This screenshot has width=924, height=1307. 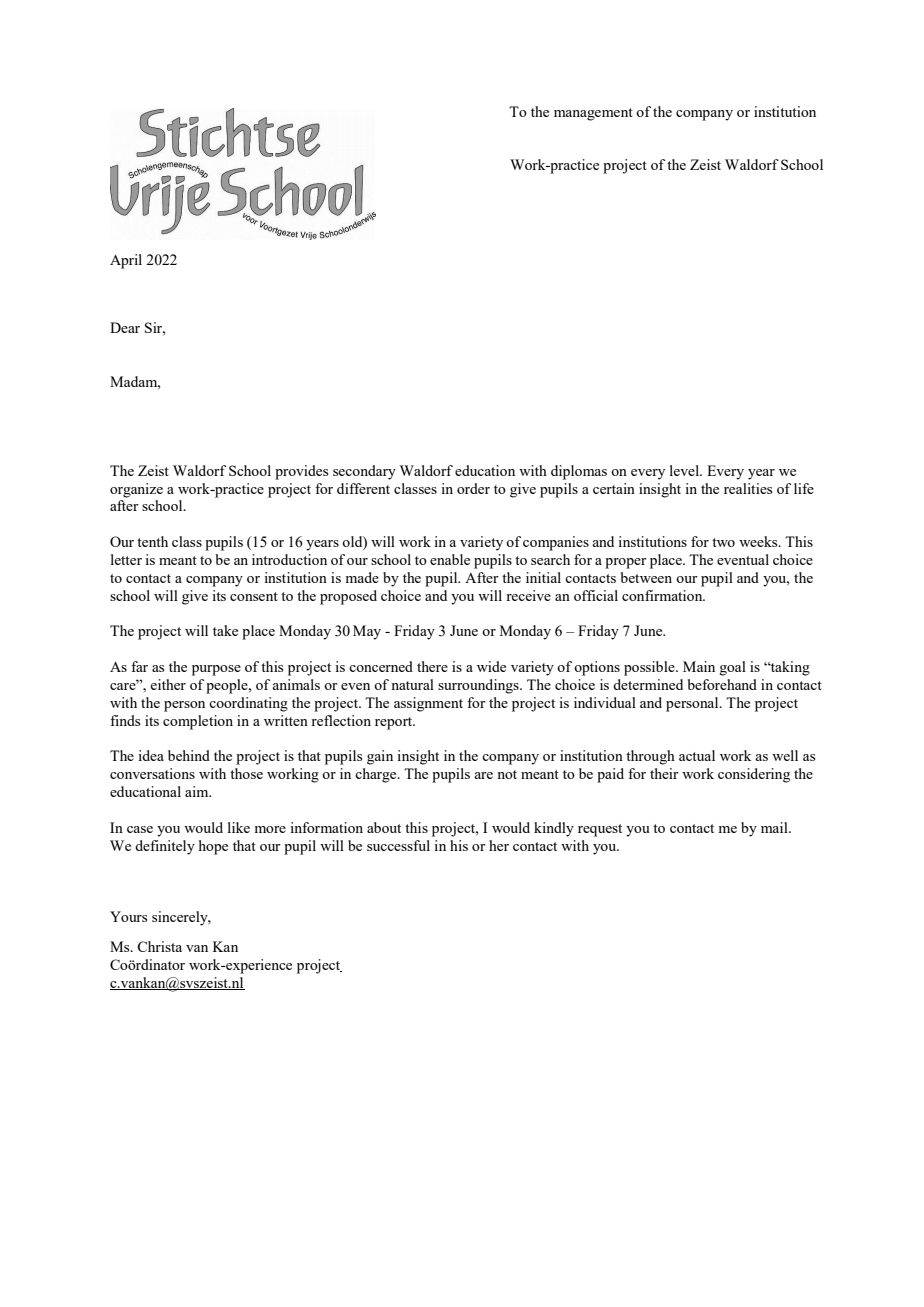 What do you see at coordinates (125, 327) in the screenshot?
I see `Dear` at bounding box center [125, 327].
